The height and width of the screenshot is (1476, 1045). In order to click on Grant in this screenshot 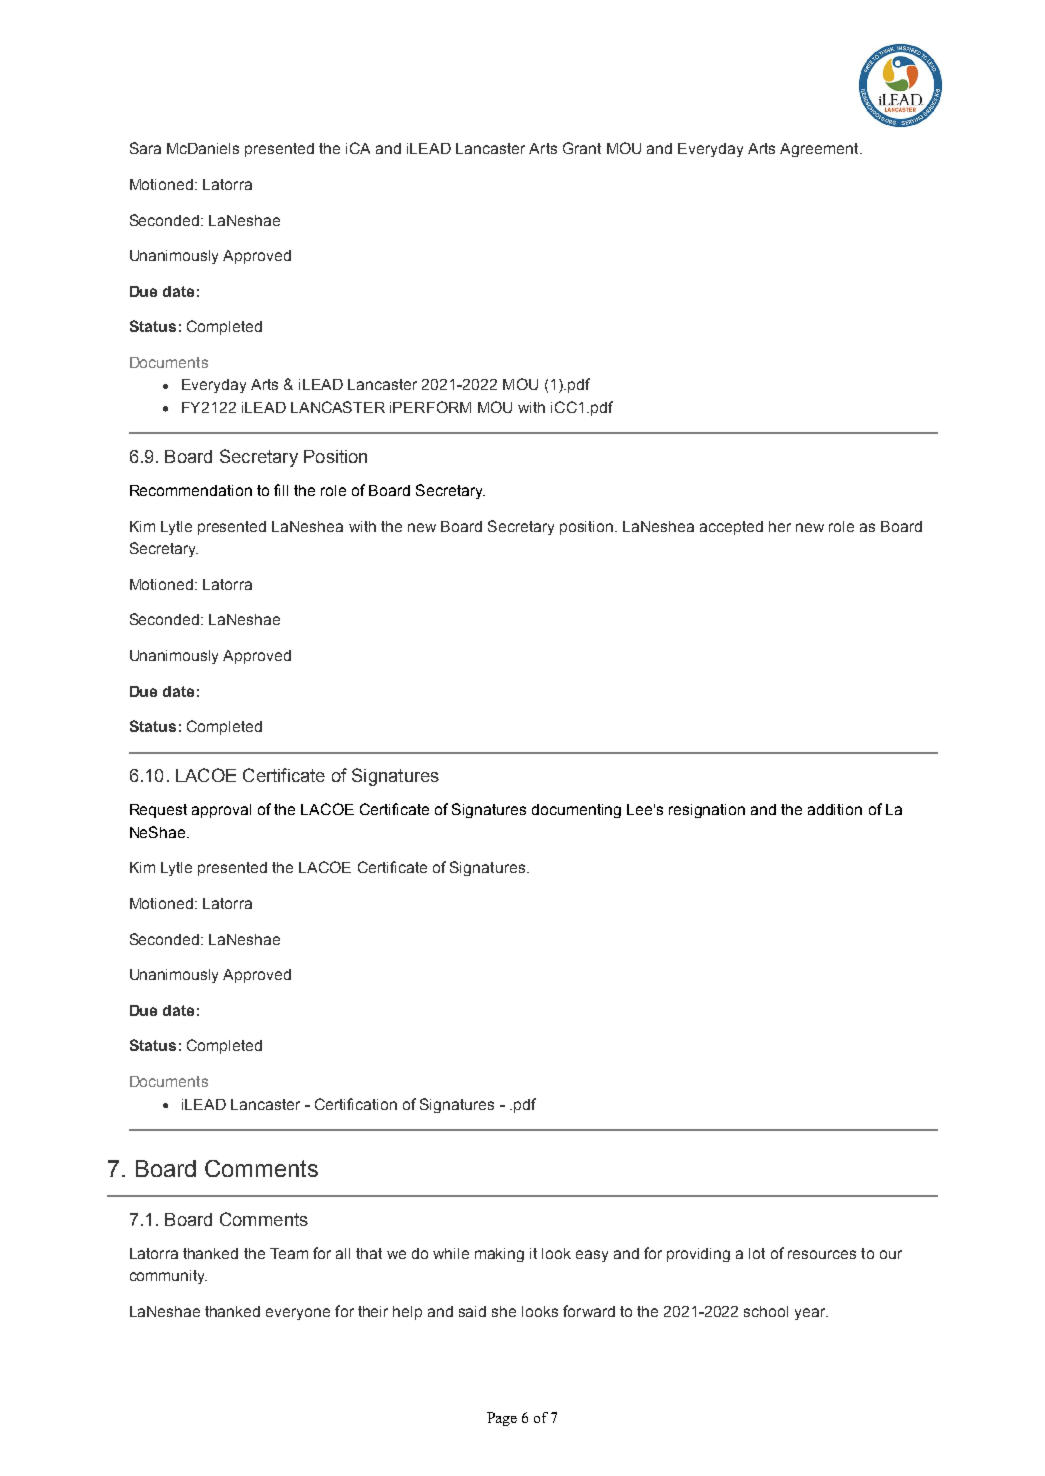, I will do `click(582, 148)`.
